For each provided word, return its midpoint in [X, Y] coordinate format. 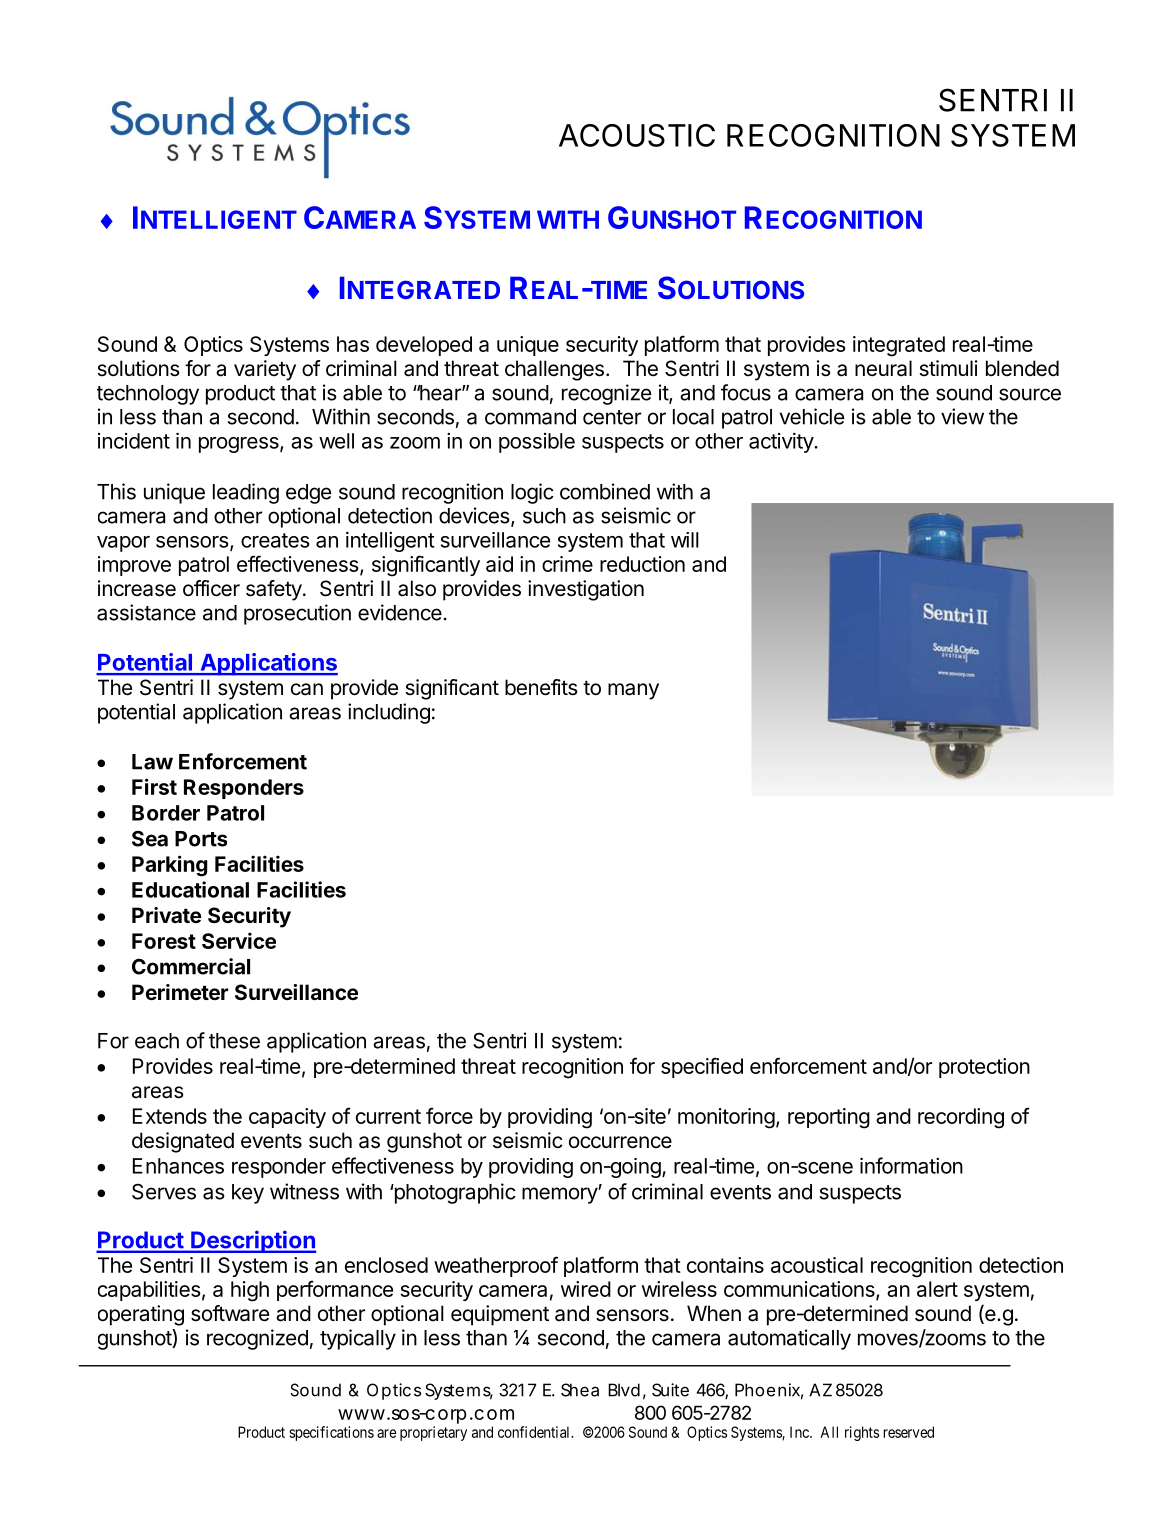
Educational [190, 889]
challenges [554, 370]
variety [265, 370]
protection [984, 1068]
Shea [580, 1390]
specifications [331, 1433]
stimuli [948, 368]
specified [702, 1067]
